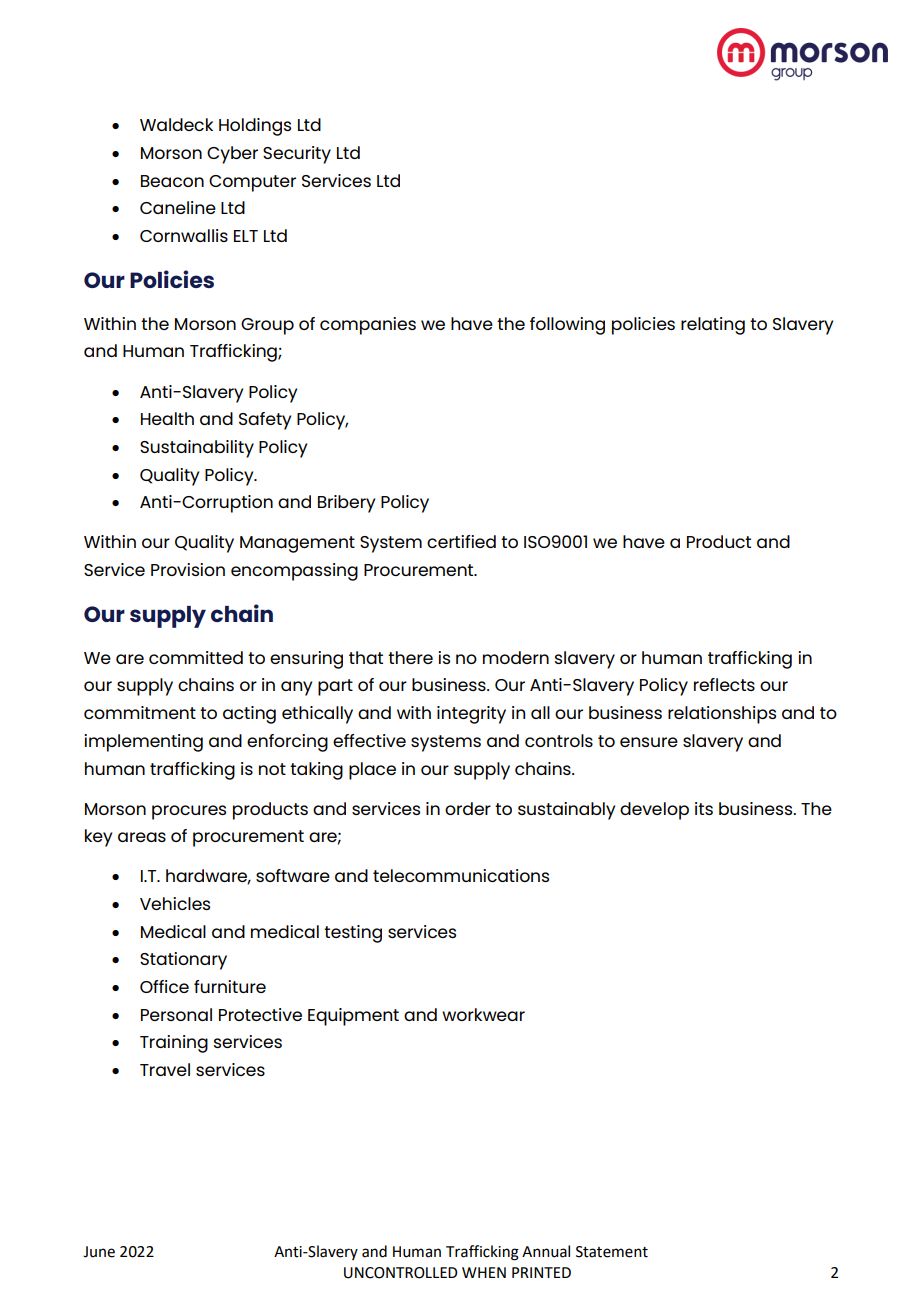 The image size is (924, 1308). What do you see at coordinates (346, 504) in the document?
I see `Bribery` at bounding box center [346, 504].
